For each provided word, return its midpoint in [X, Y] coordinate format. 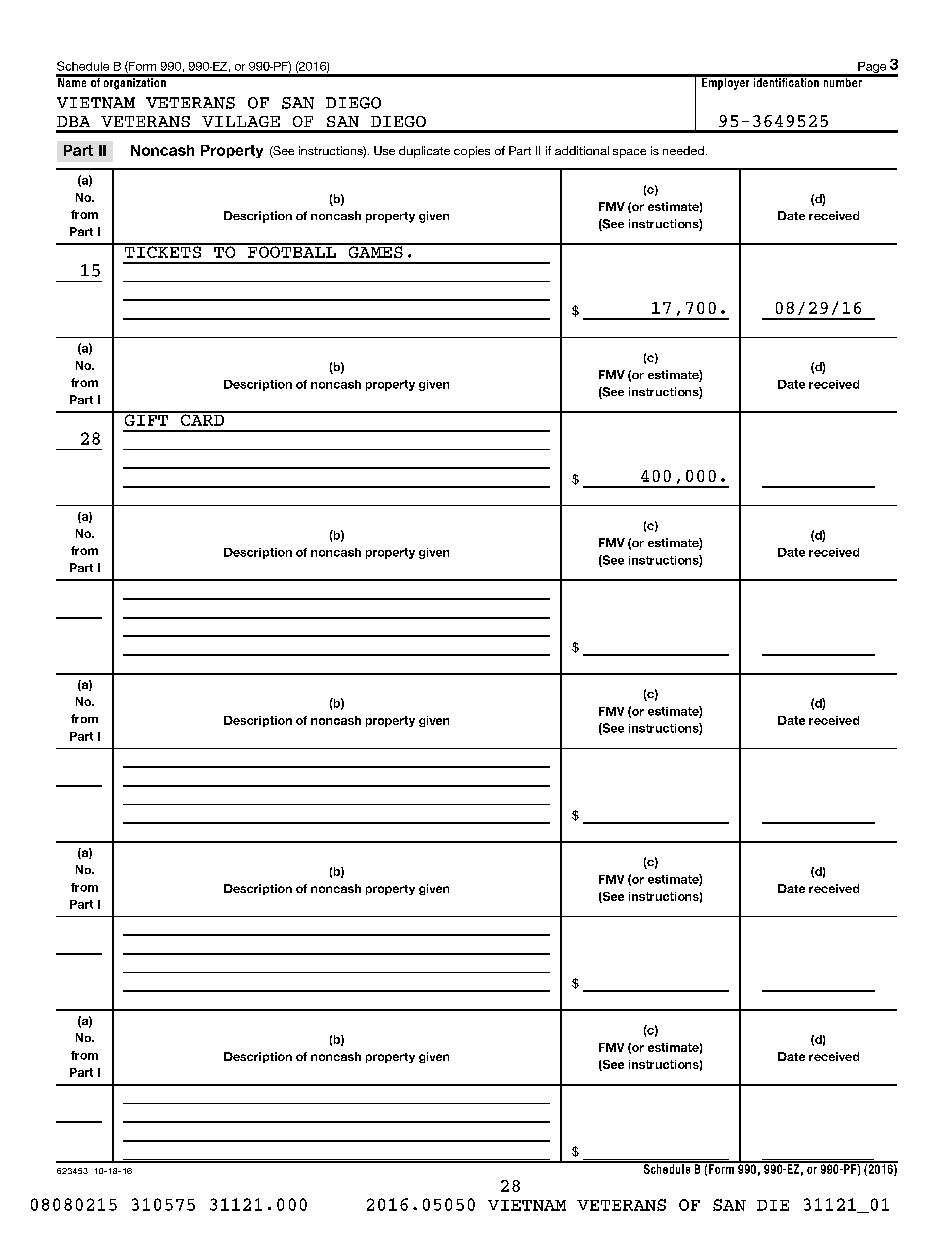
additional [582, 150]
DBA [73, 121]
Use [384, 150]
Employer [726, 82]
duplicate [424, 152]
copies [472, 152]
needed [683, 150]
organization [134, 82]
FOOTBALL [292, 251]
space [629, 153]
